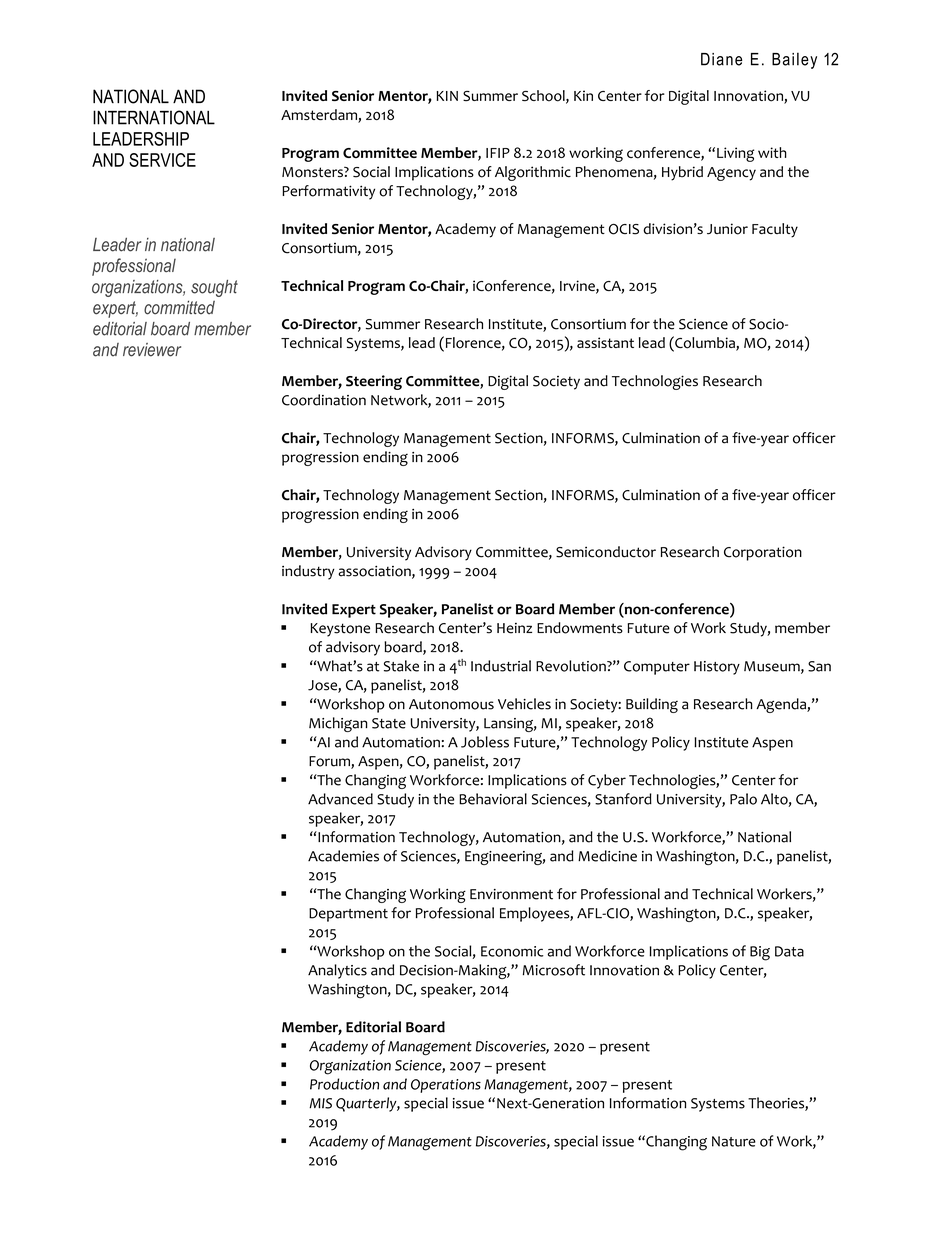  What do you see at coordinates (533, 173) in the image?
I see `Algorithmic` at bounding box center [533, 173].
